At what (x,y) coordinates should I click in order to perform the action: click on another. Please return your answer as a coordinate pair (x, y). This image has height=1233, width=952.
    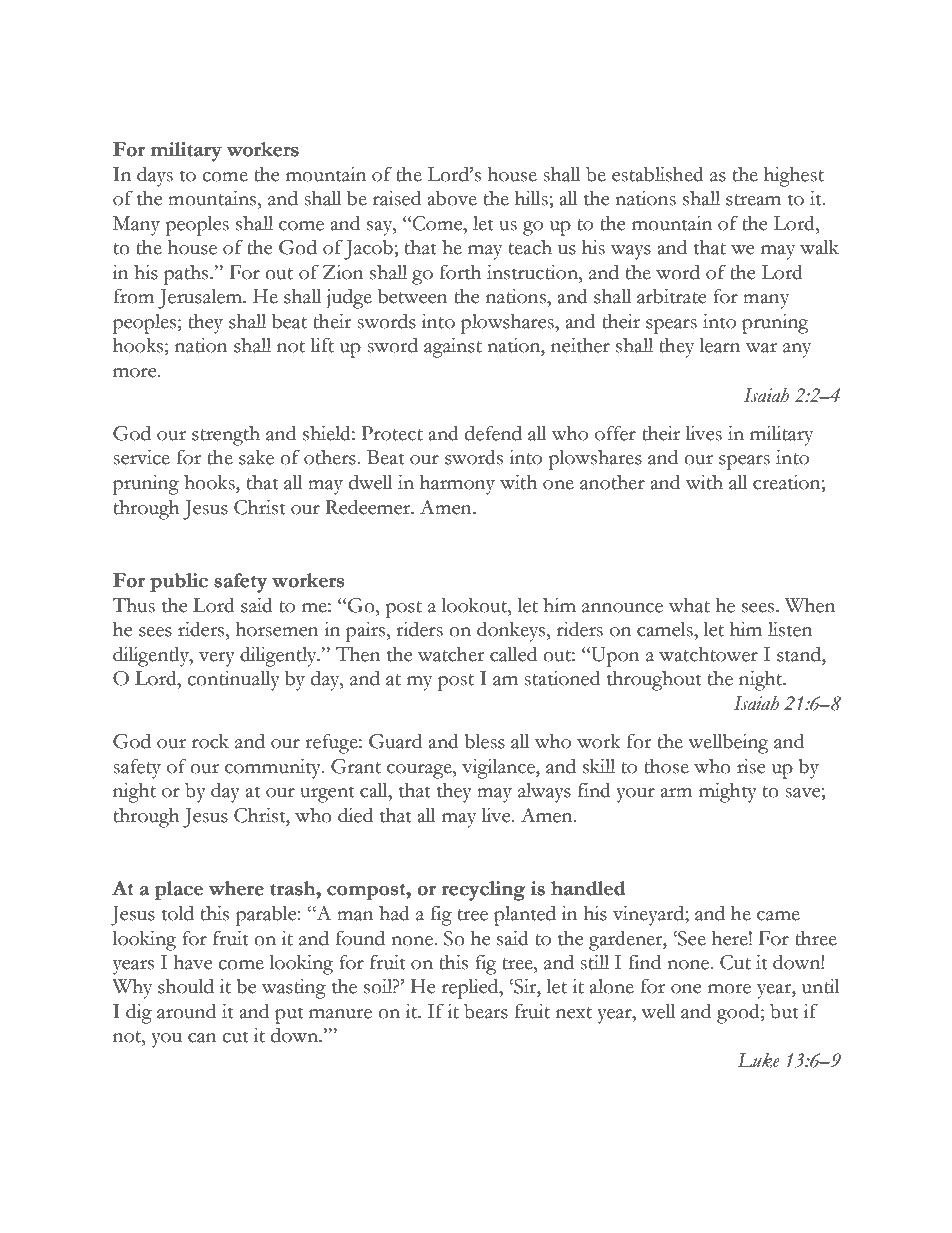
    Looking at the image, I should click on (612, 482).
